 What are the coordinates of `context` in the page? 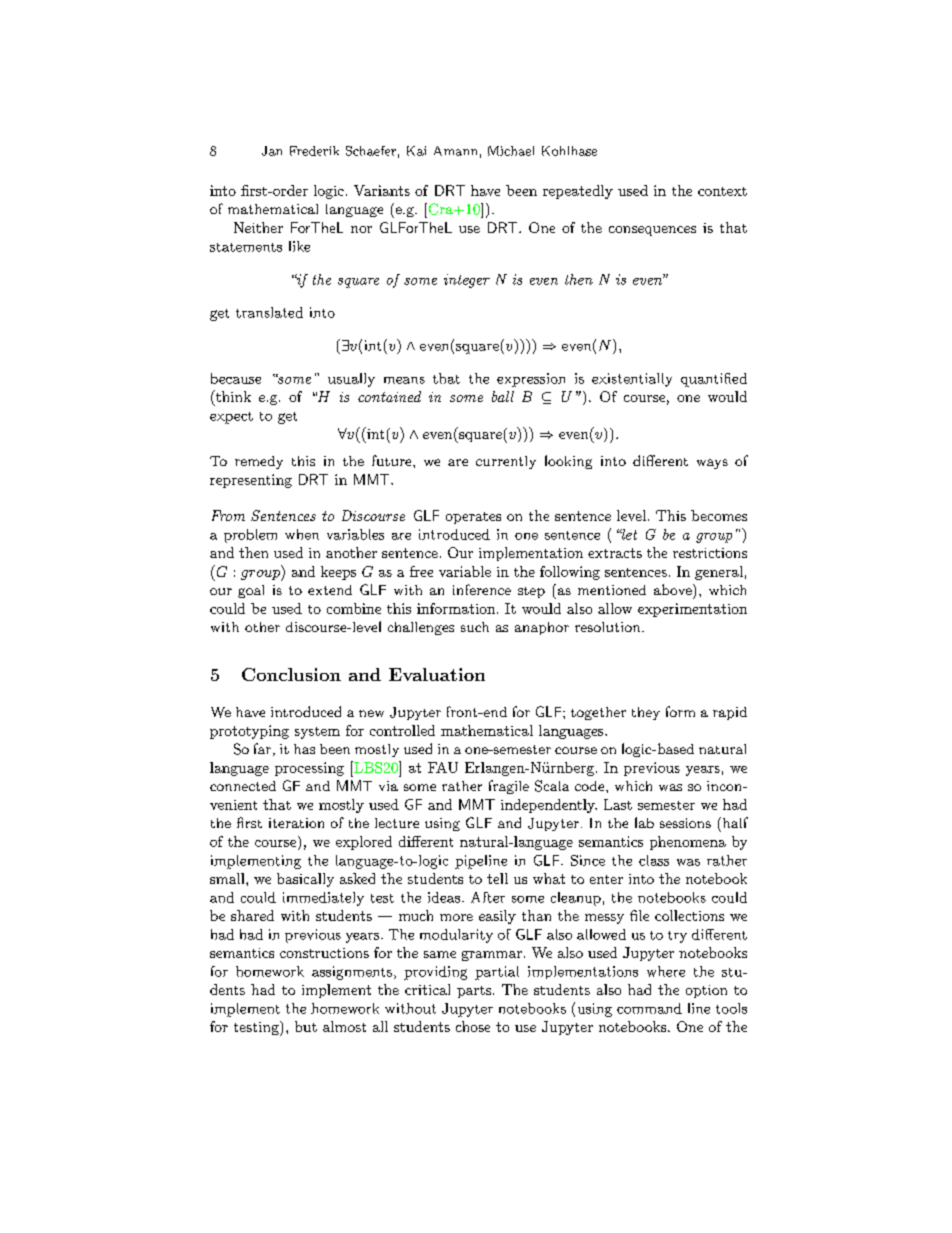 It's located at (722, 191).
